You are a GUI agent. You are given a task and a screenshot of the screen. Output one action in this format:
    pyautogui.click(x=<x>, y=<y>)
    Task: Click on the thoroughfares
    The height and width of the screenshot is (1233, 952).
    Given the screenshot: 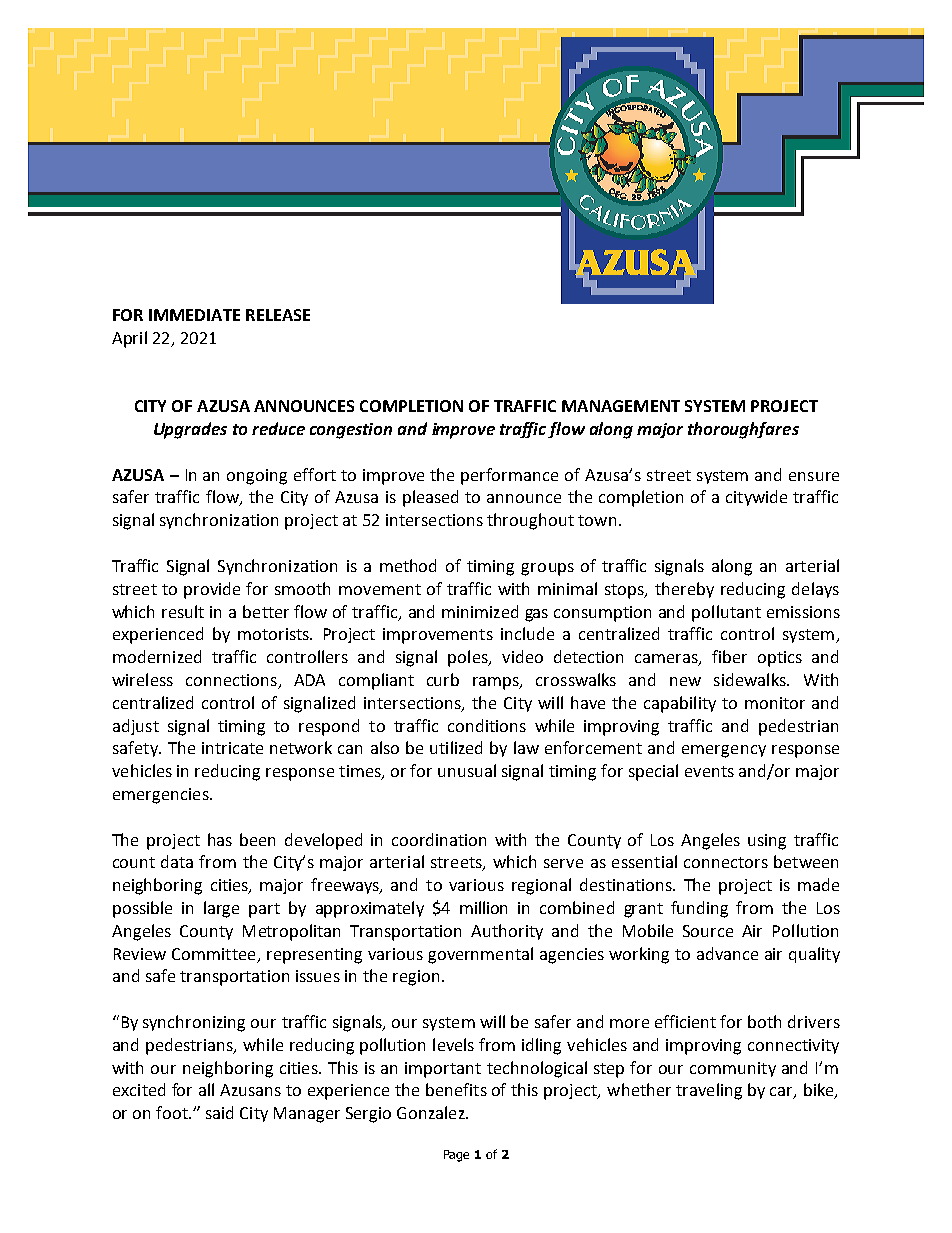 What is the action you would take?
    pyautogui.click(x=743, y=430)
